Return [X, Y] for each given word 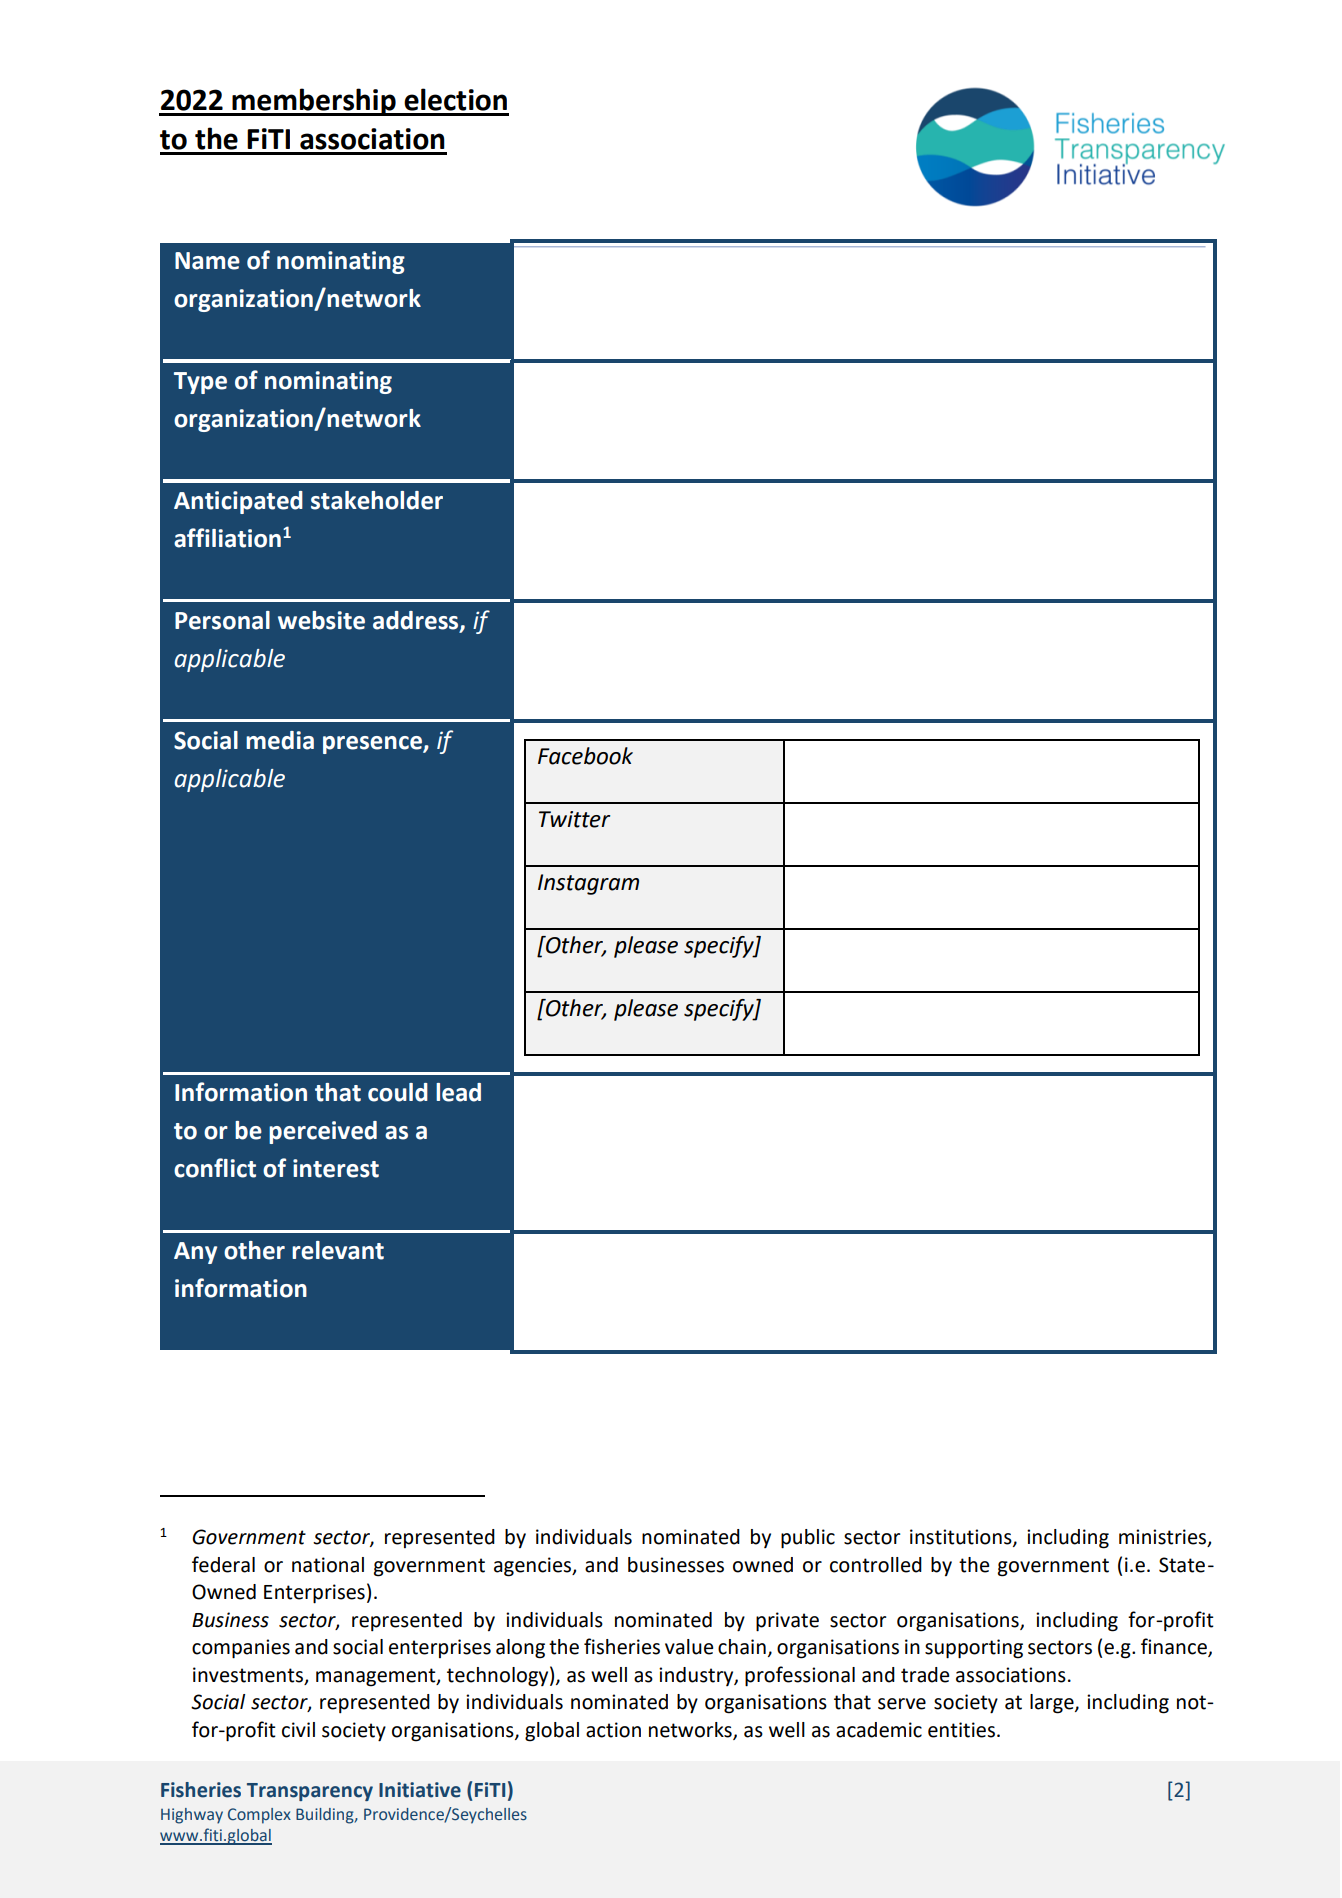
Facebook [585, 756]
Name [207, 261]
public [808, 1539]
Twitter [574, 819]
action [613, 1730]
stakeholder [377, 500]
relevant [338, 1250]
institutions [962, 1538]
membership [314, 102]
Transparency [310, 1792]
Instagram [588, 884]
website [321, 620]
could [398, 1092]
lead [458, 1092]
